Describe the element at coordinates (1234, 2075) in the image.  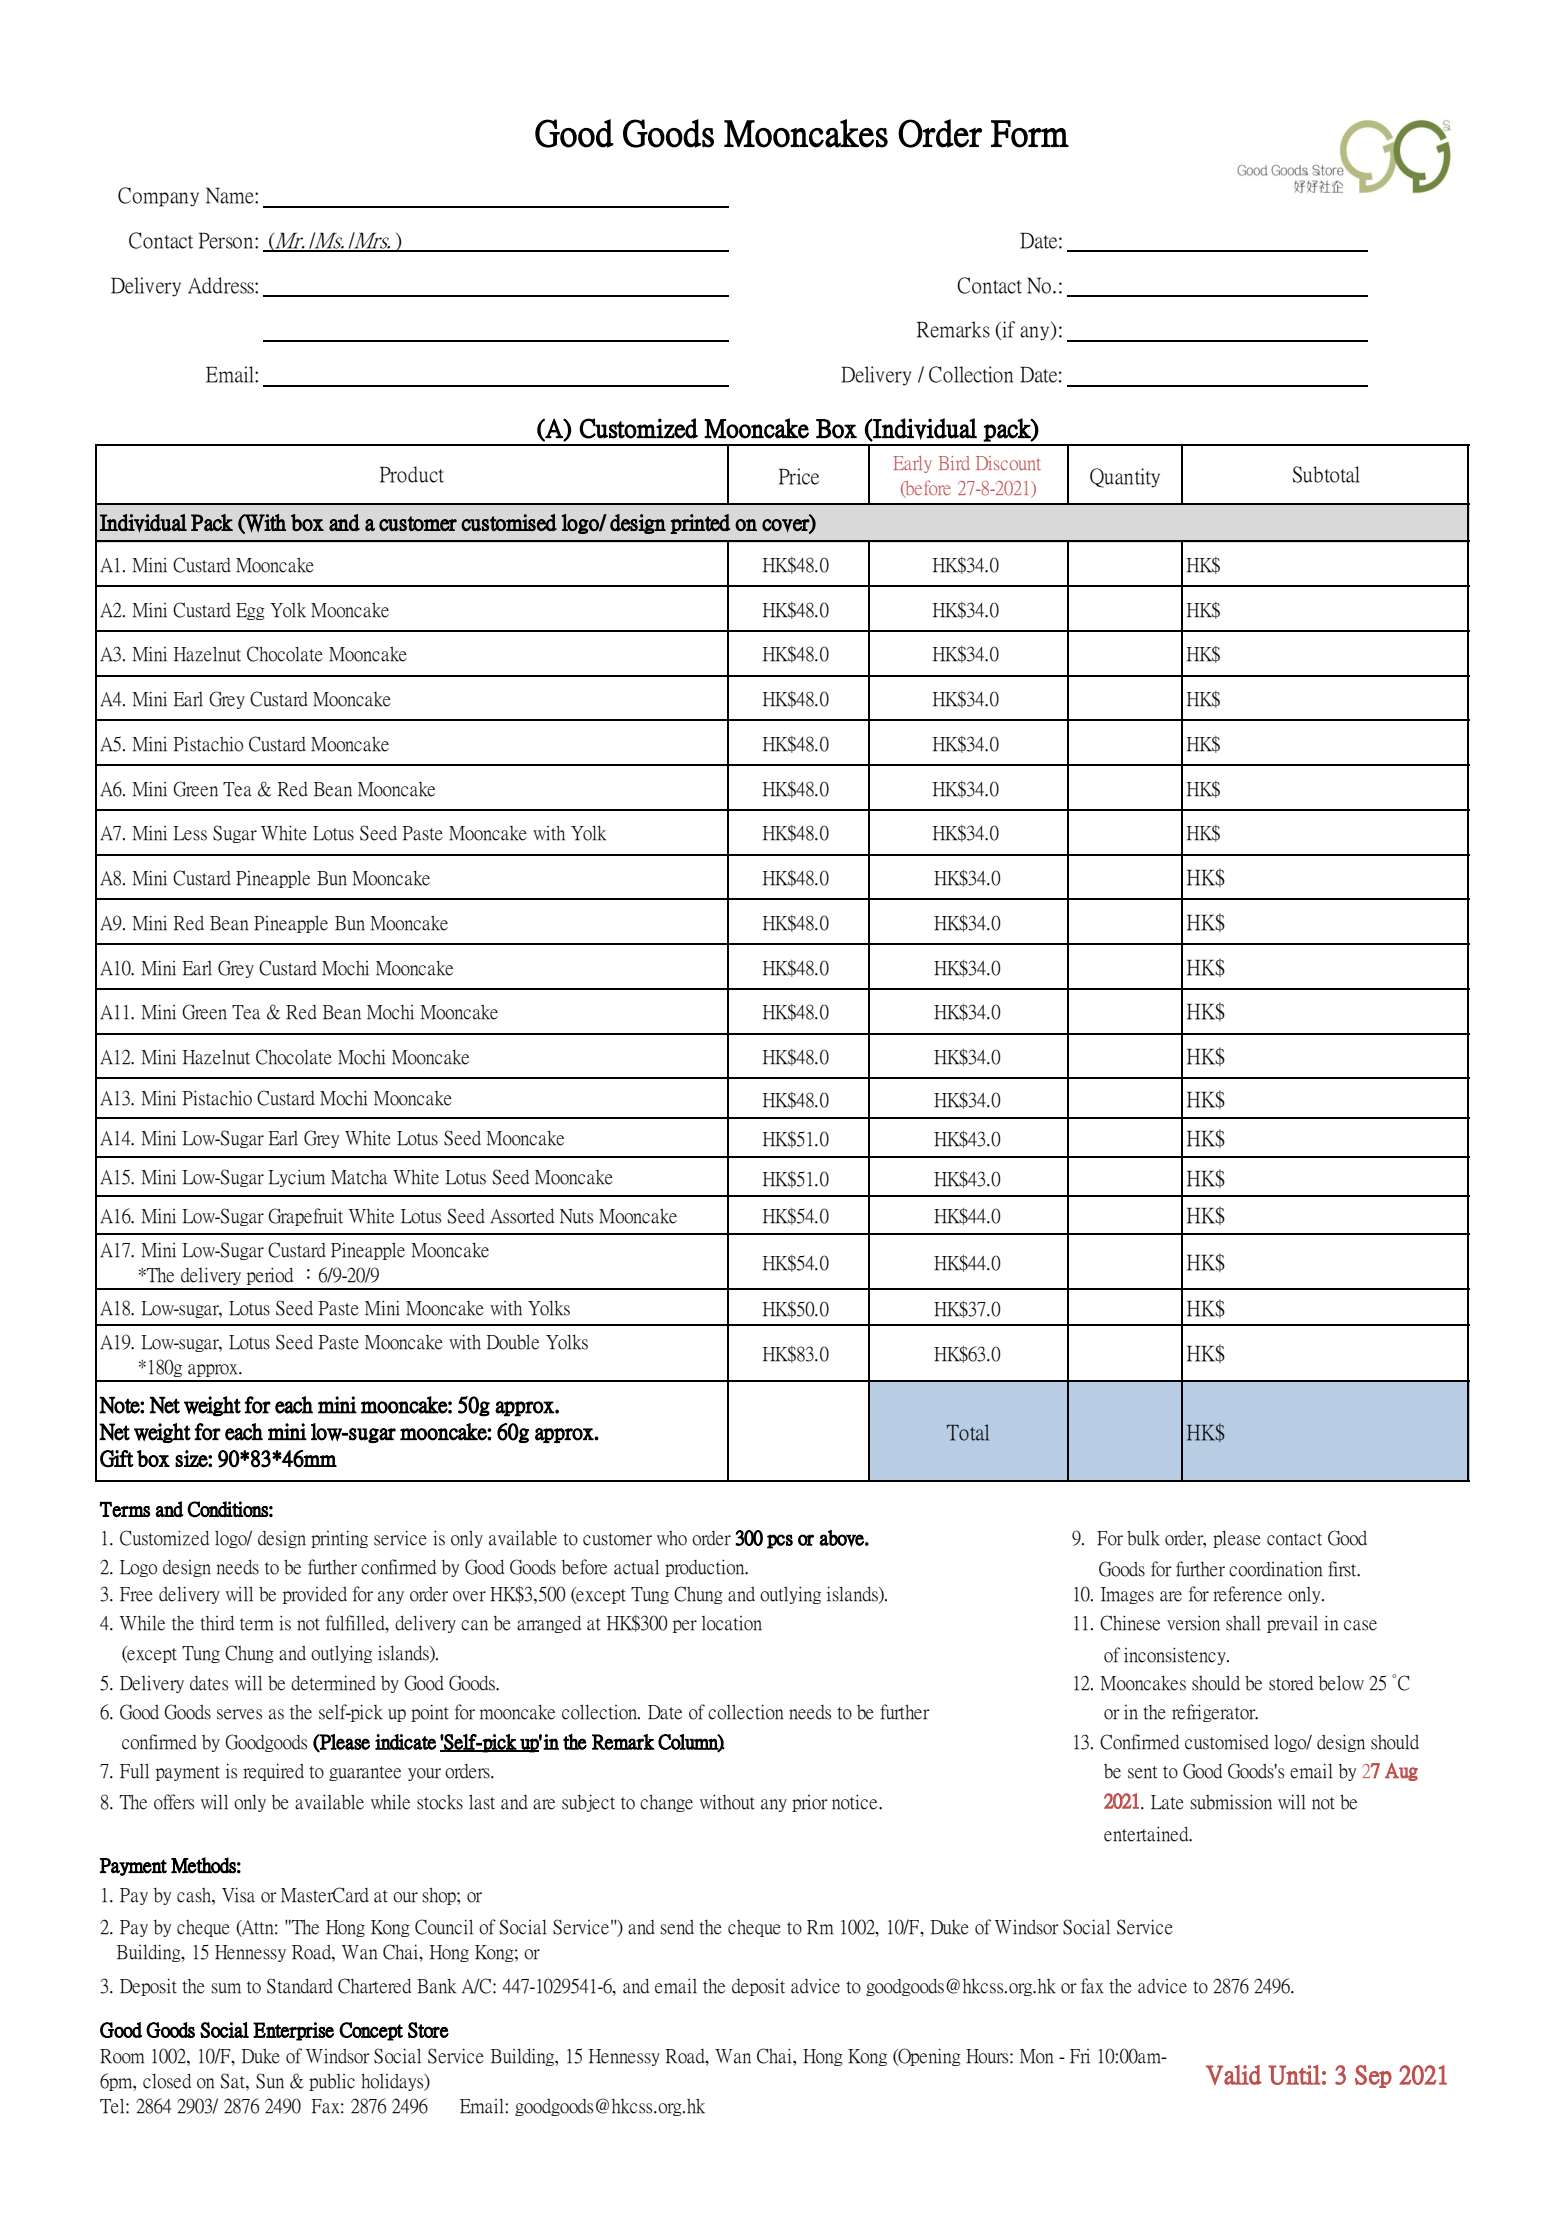
I see `Valid` at that location.
